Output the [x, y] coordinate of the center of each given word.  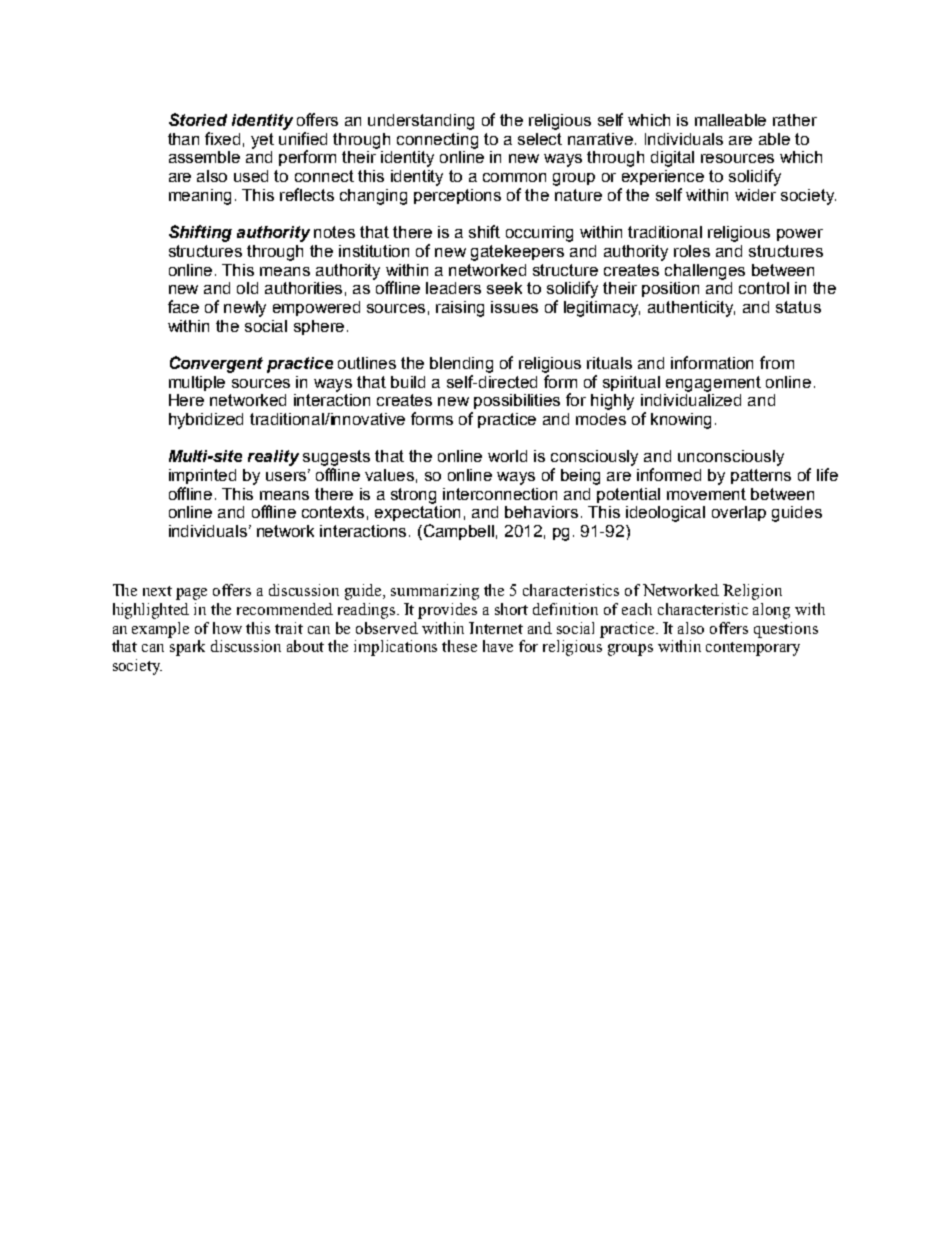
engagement [713, 384]
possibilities [517, 401]
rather [795, 120]
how [227, 628]
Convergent [216, 364]
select [540, 139]
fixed [222, 138]
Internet [496, 628]
